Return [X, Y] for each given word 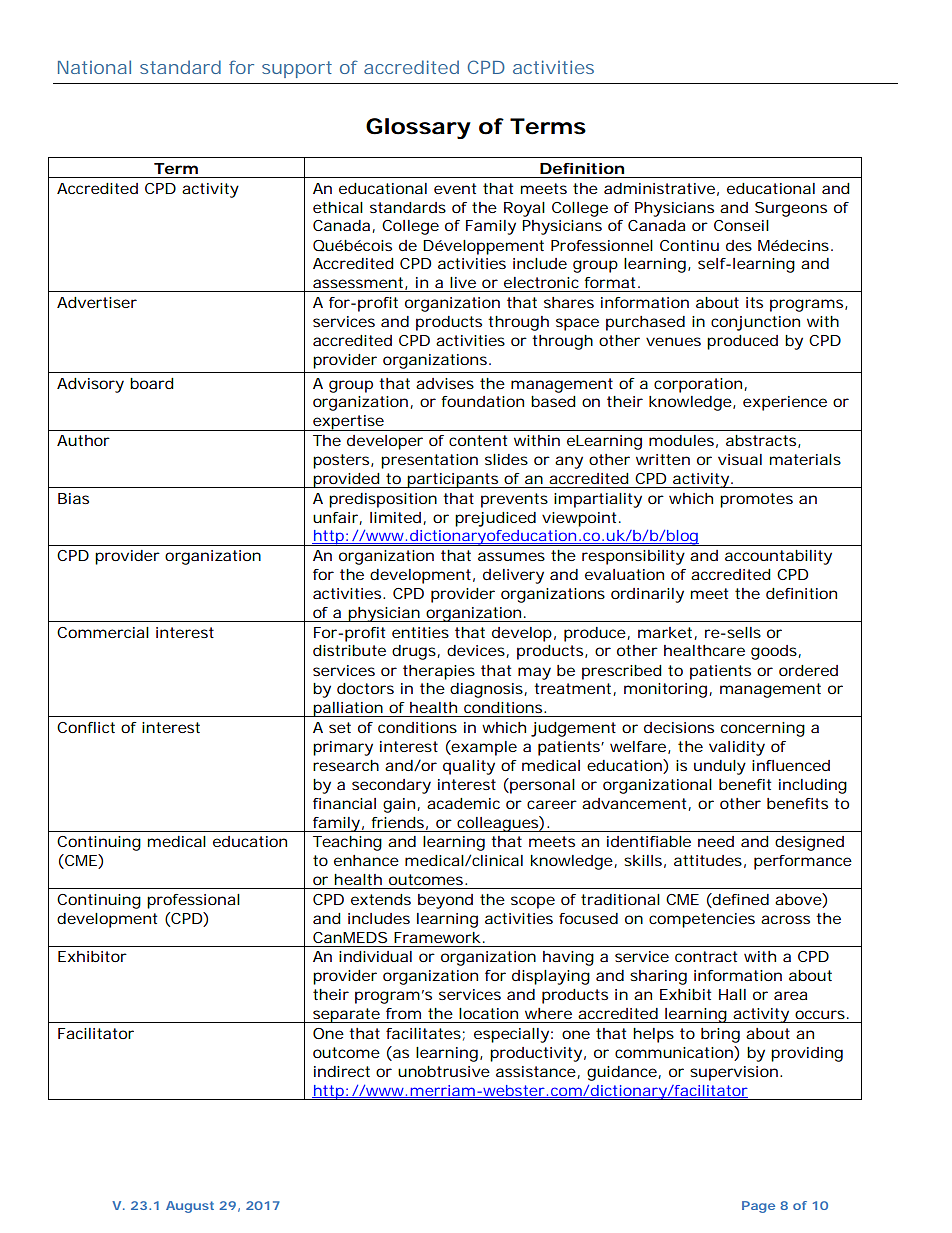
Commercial [103, 632]
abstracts [761, 440]
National [94, 67]
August [190, 1207]
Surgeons [791, 209]
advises [445, 383]
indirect [342, 1071]
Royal [524, 209]
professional [193, 901]
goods [774, 652]
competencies [702, 920]
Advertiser [97, 302]
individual [375, 956]
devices [476, 650]
